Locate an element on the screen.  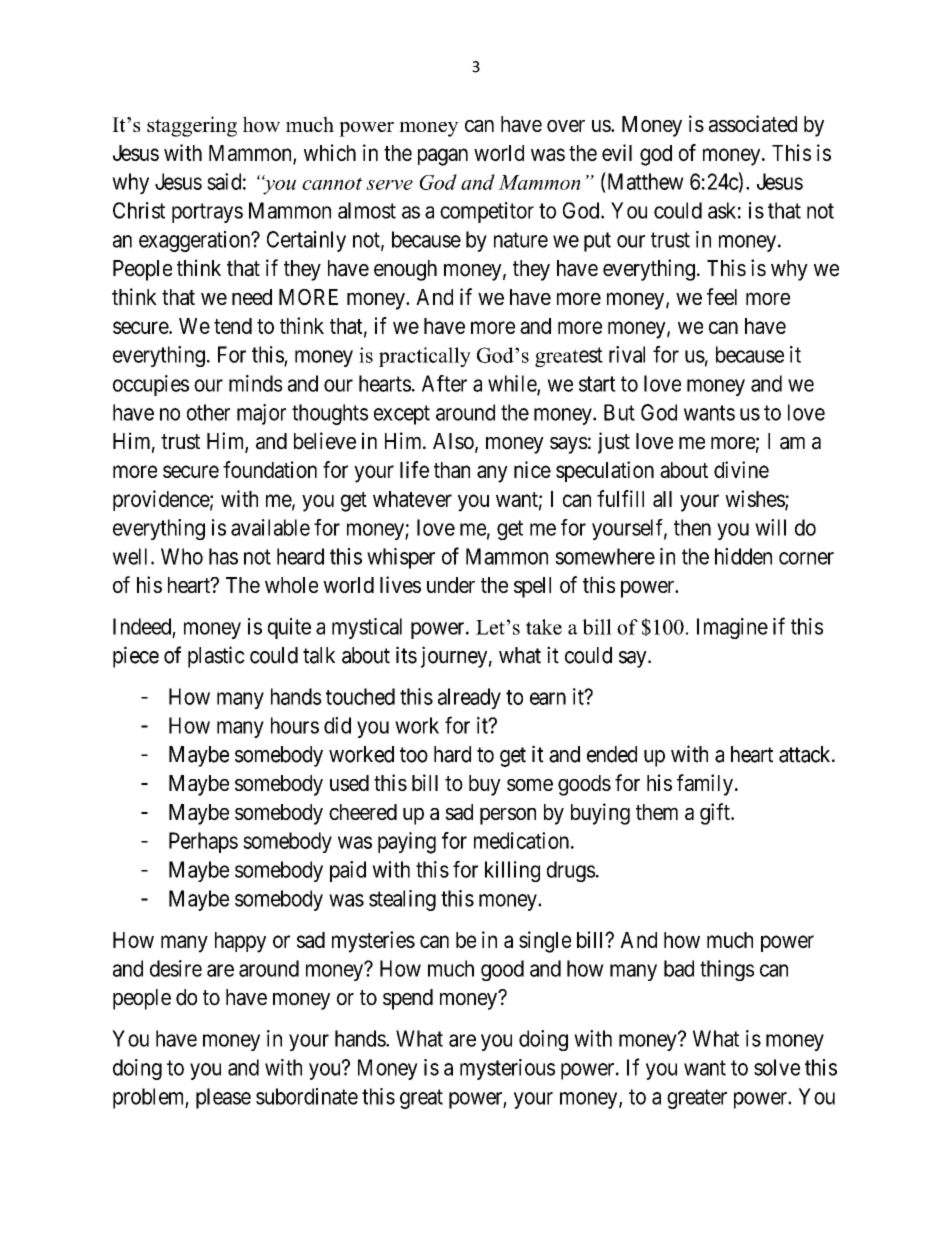
plastic is located at coordinates (216, 657).
